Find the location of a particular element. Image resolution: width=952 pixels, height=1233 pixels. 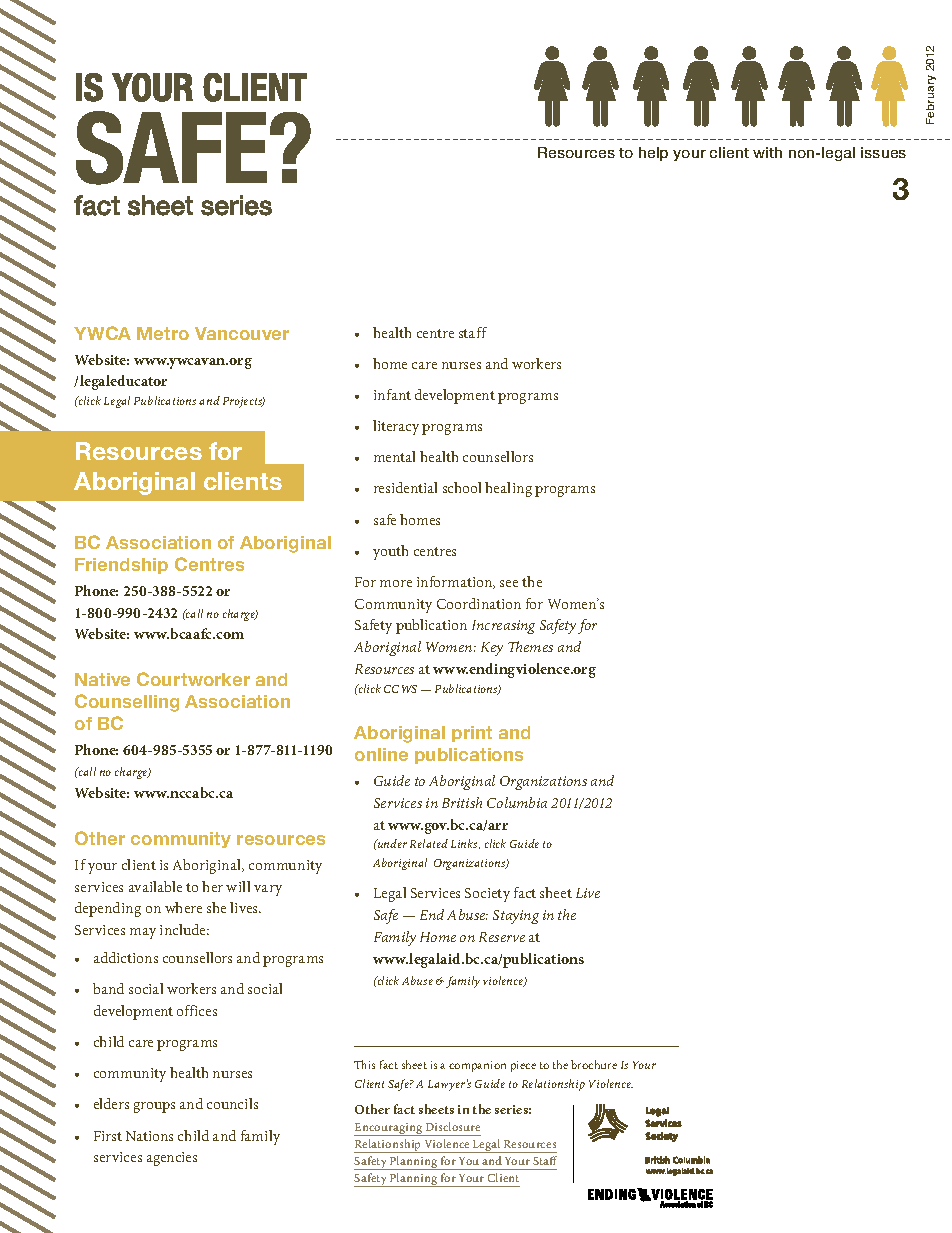

available is located at coordinates (155, 886).
